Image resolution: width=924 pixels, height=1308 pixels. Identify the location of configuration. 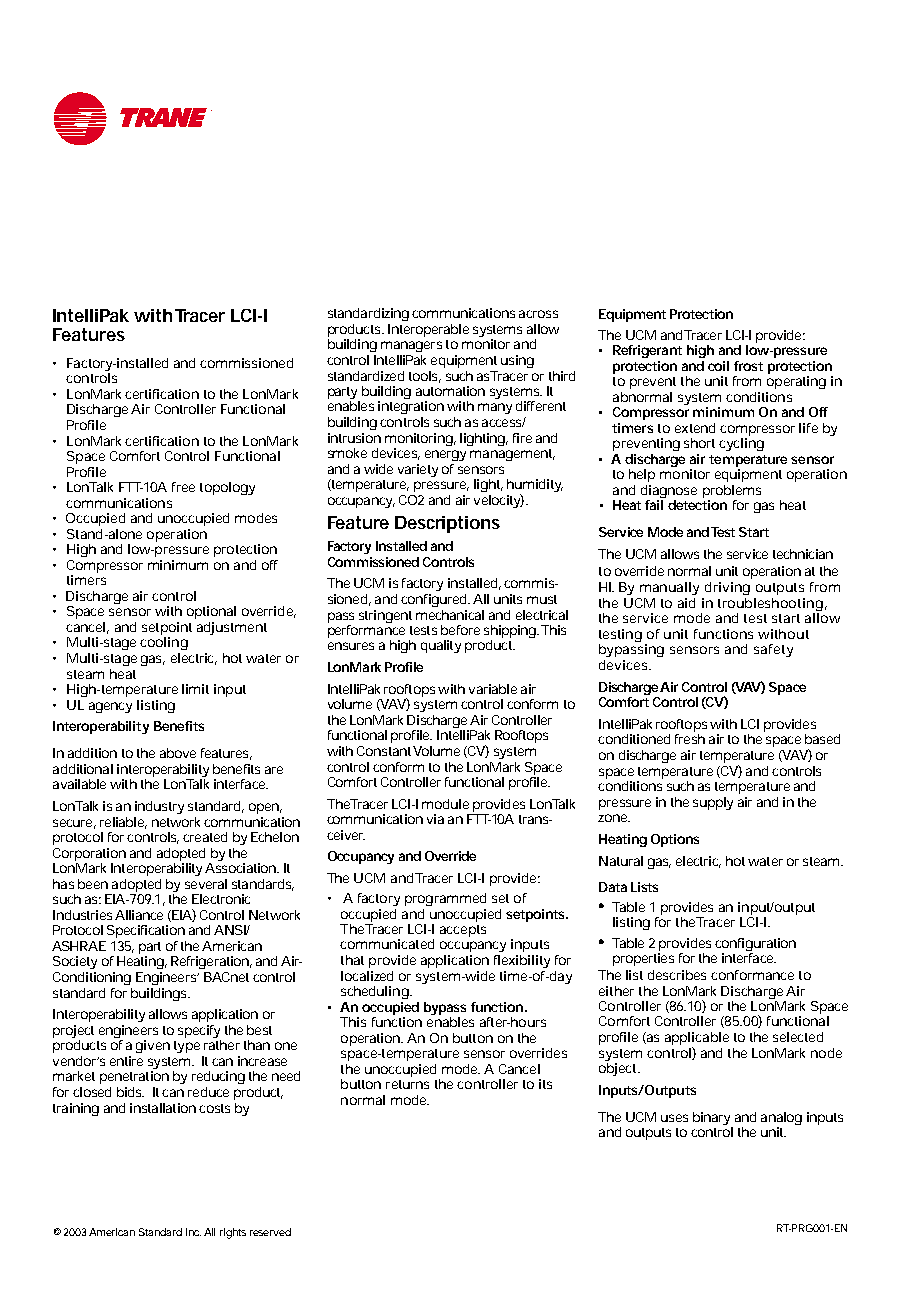
(755, 946).
